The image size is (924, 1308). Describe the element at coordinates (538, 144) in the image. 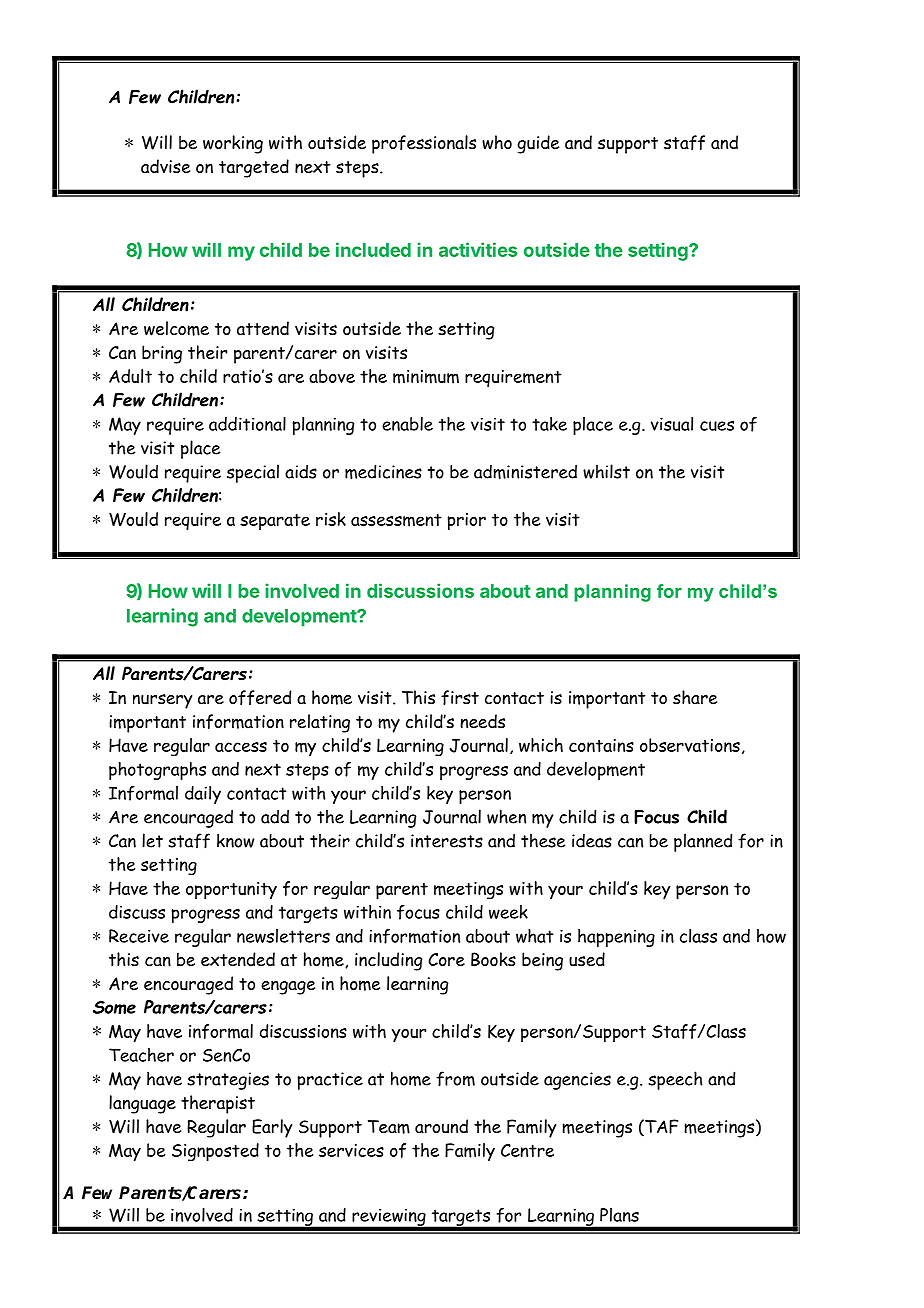

I see `guide` at that location.
